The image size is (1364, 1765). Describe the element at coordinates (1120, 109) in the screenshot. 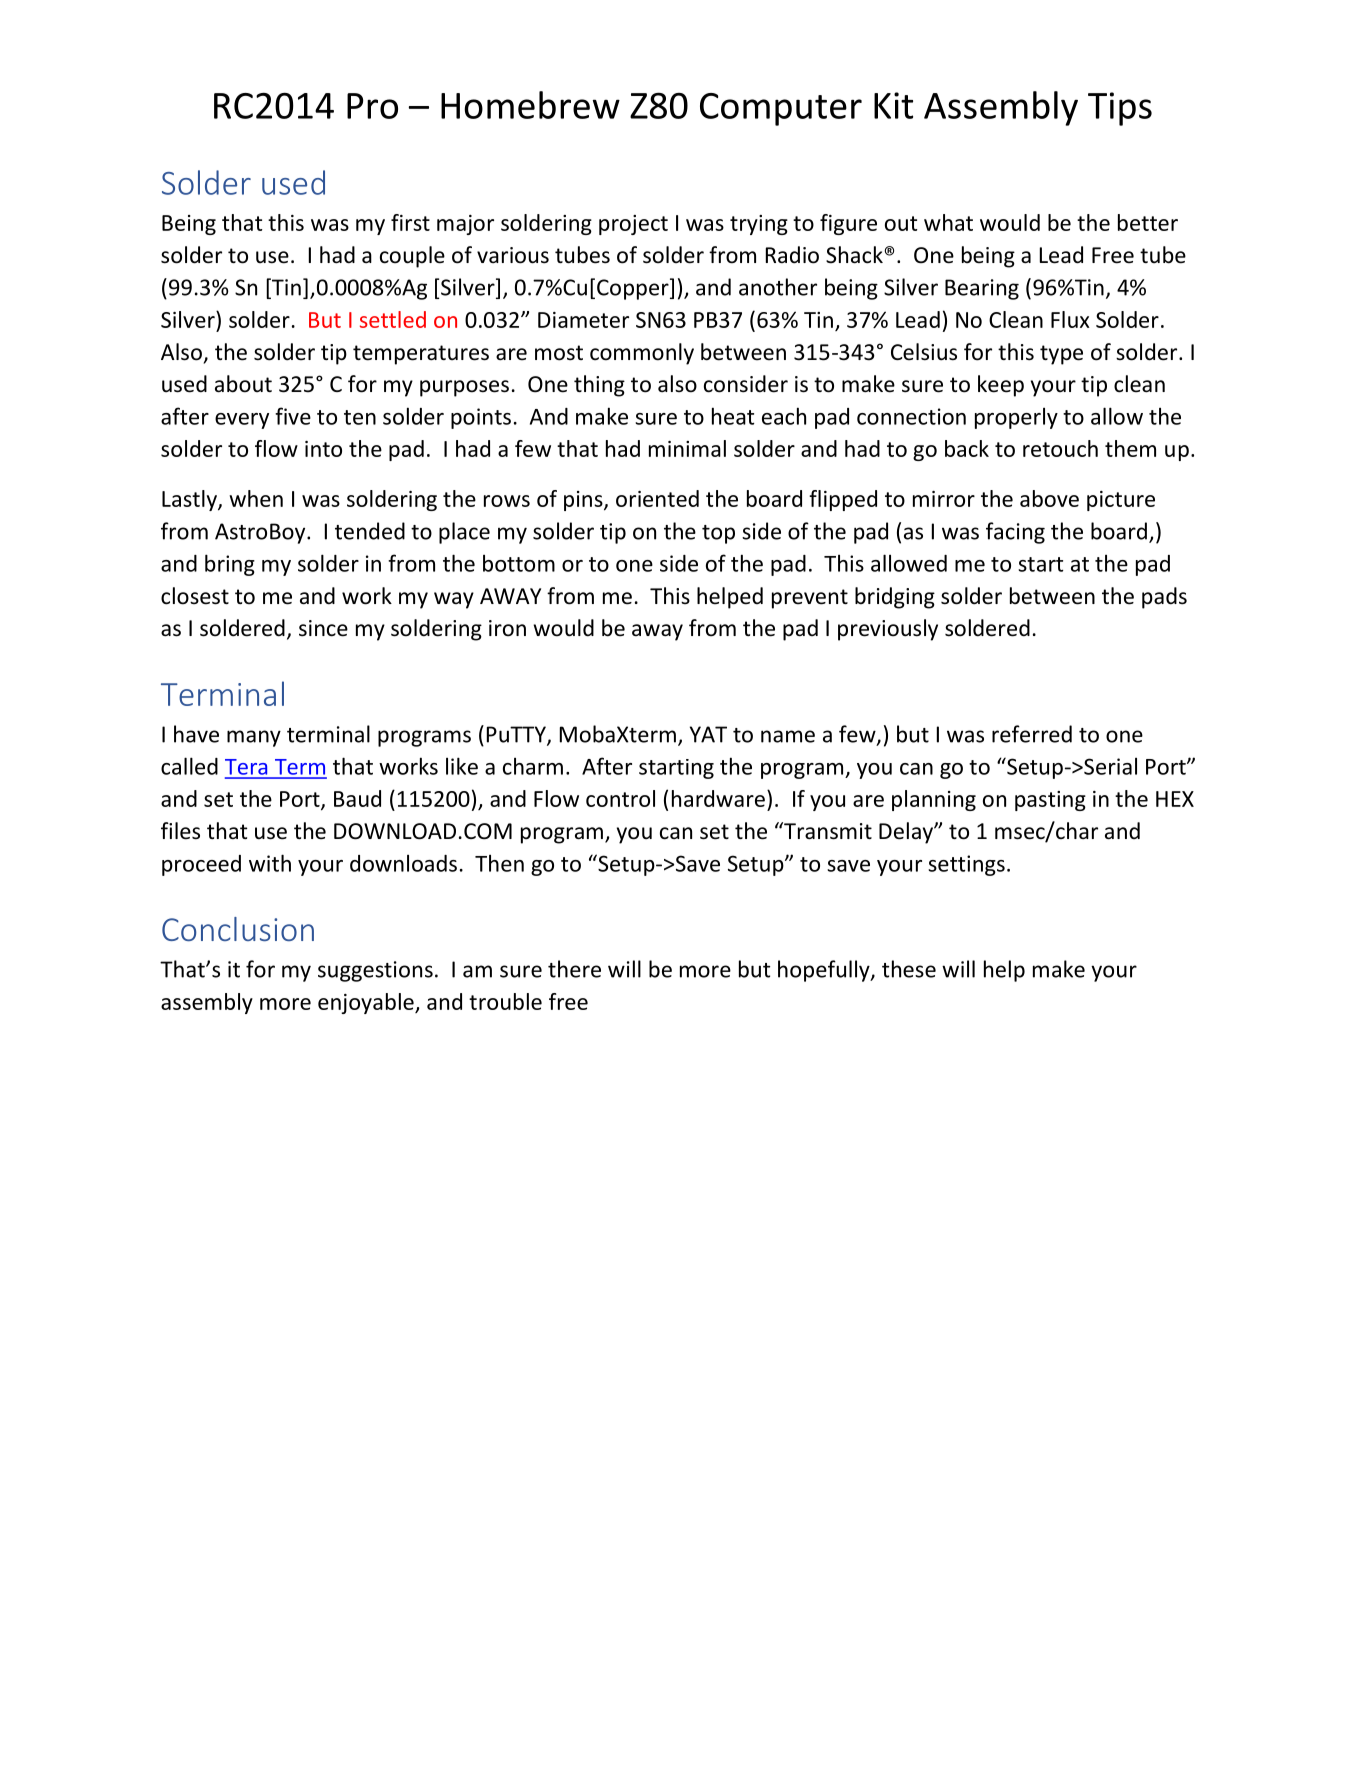

I see `Tips` at that location.
